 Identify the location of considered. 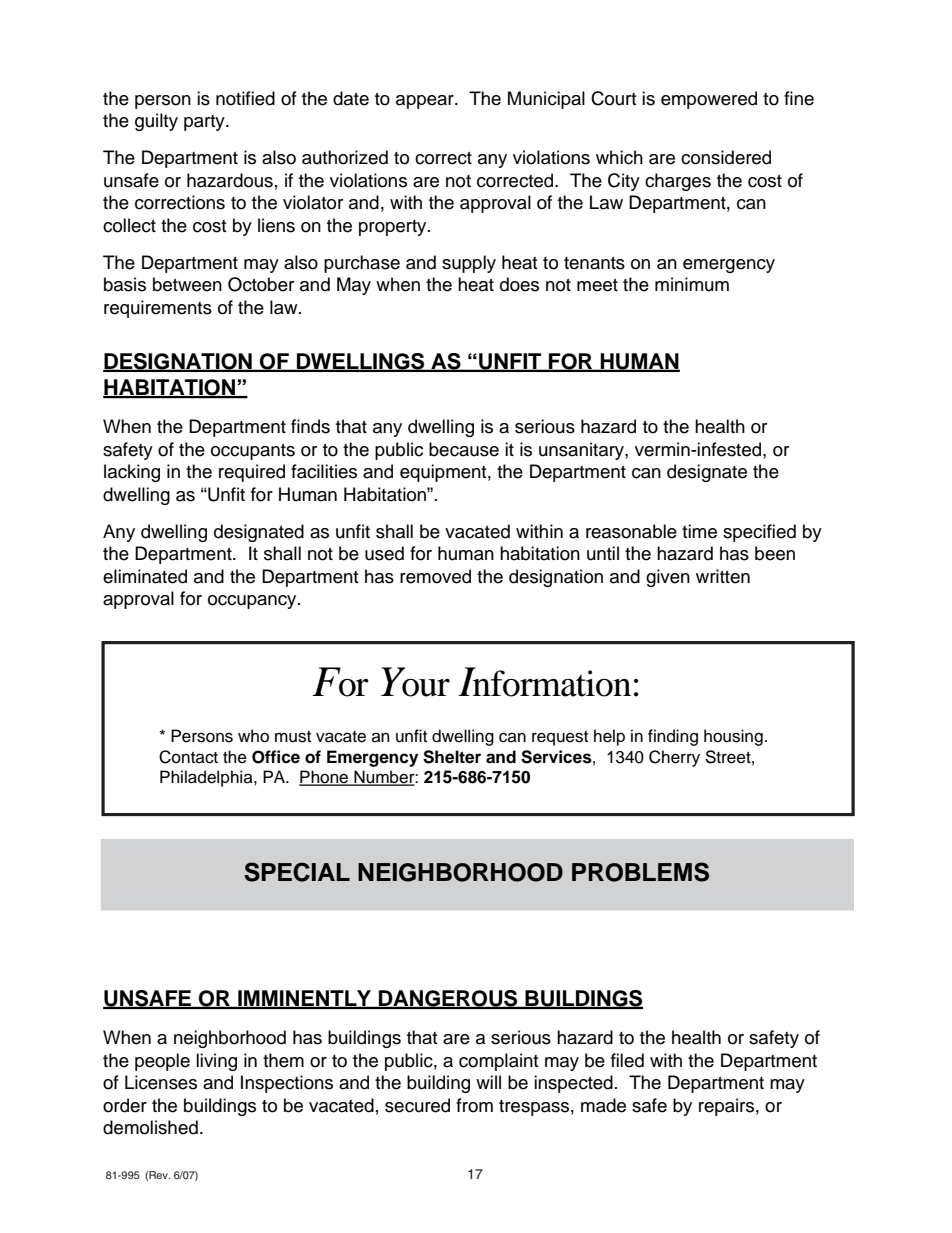
(726, 157).
